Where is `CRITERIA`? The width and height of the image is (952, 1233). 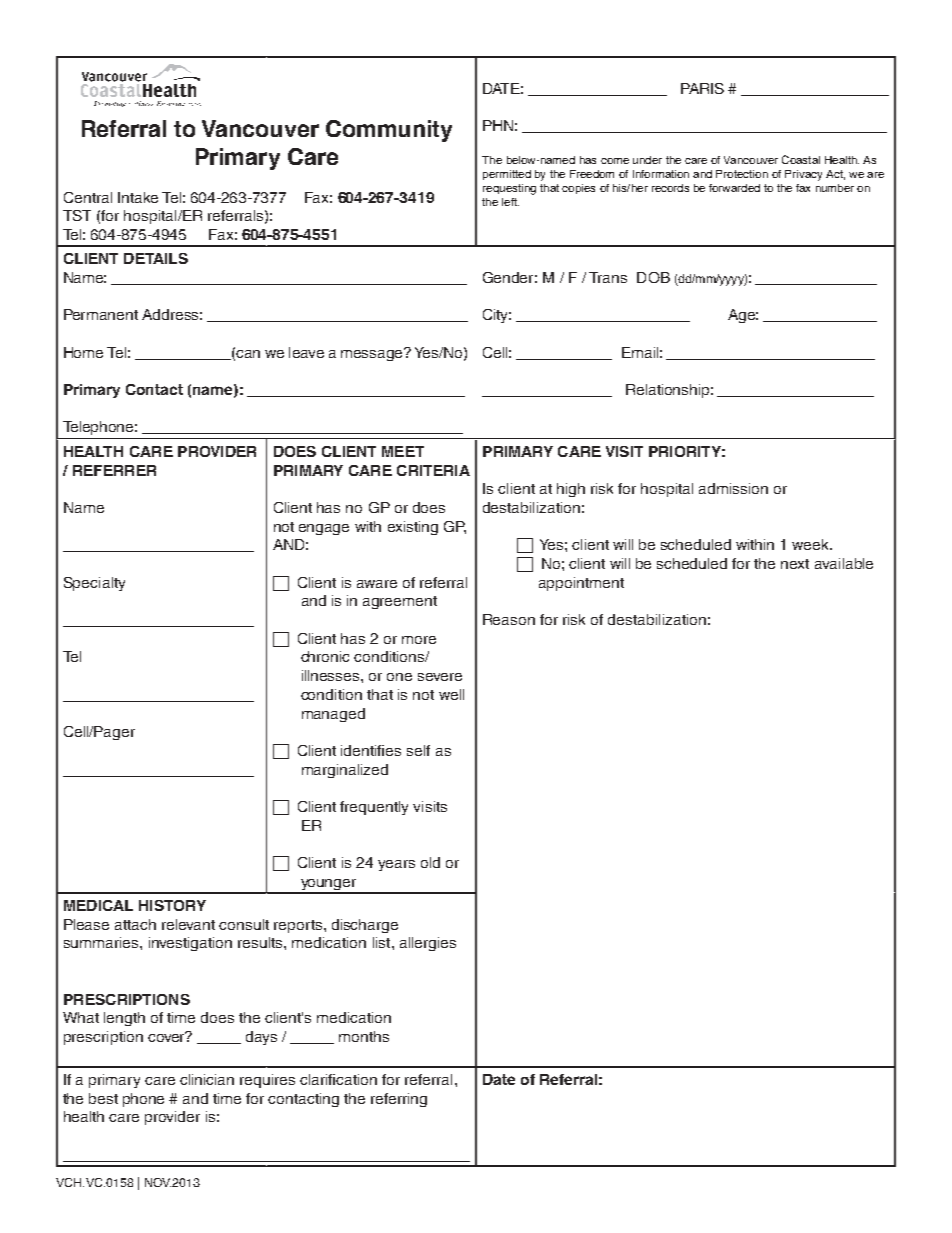
CRITERIA is located at coordinates (433, 470).
